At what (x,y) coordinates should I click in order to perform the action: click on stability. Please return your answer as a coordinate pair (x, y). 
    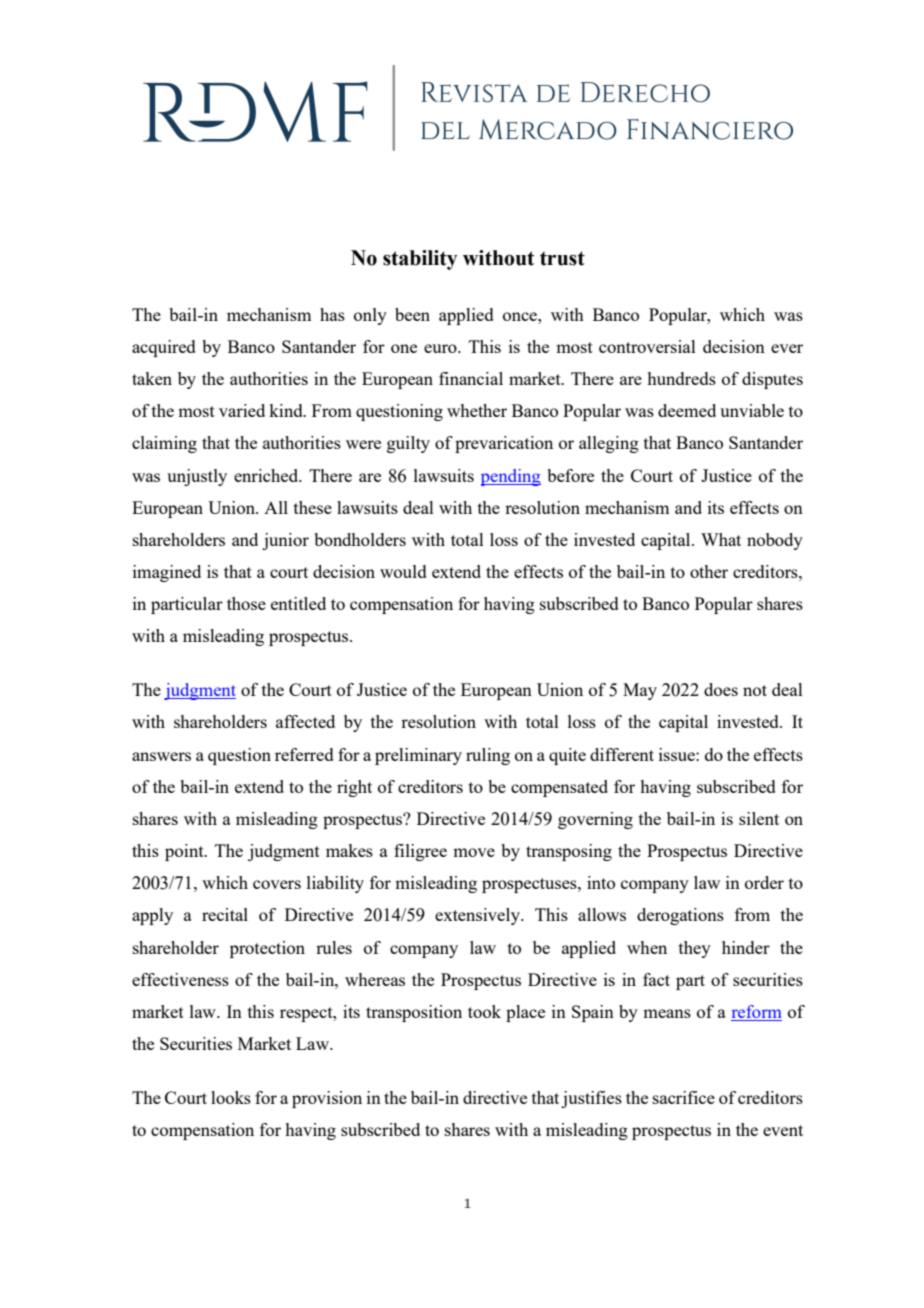
    Looking at the image, I should click on (420, 260).
